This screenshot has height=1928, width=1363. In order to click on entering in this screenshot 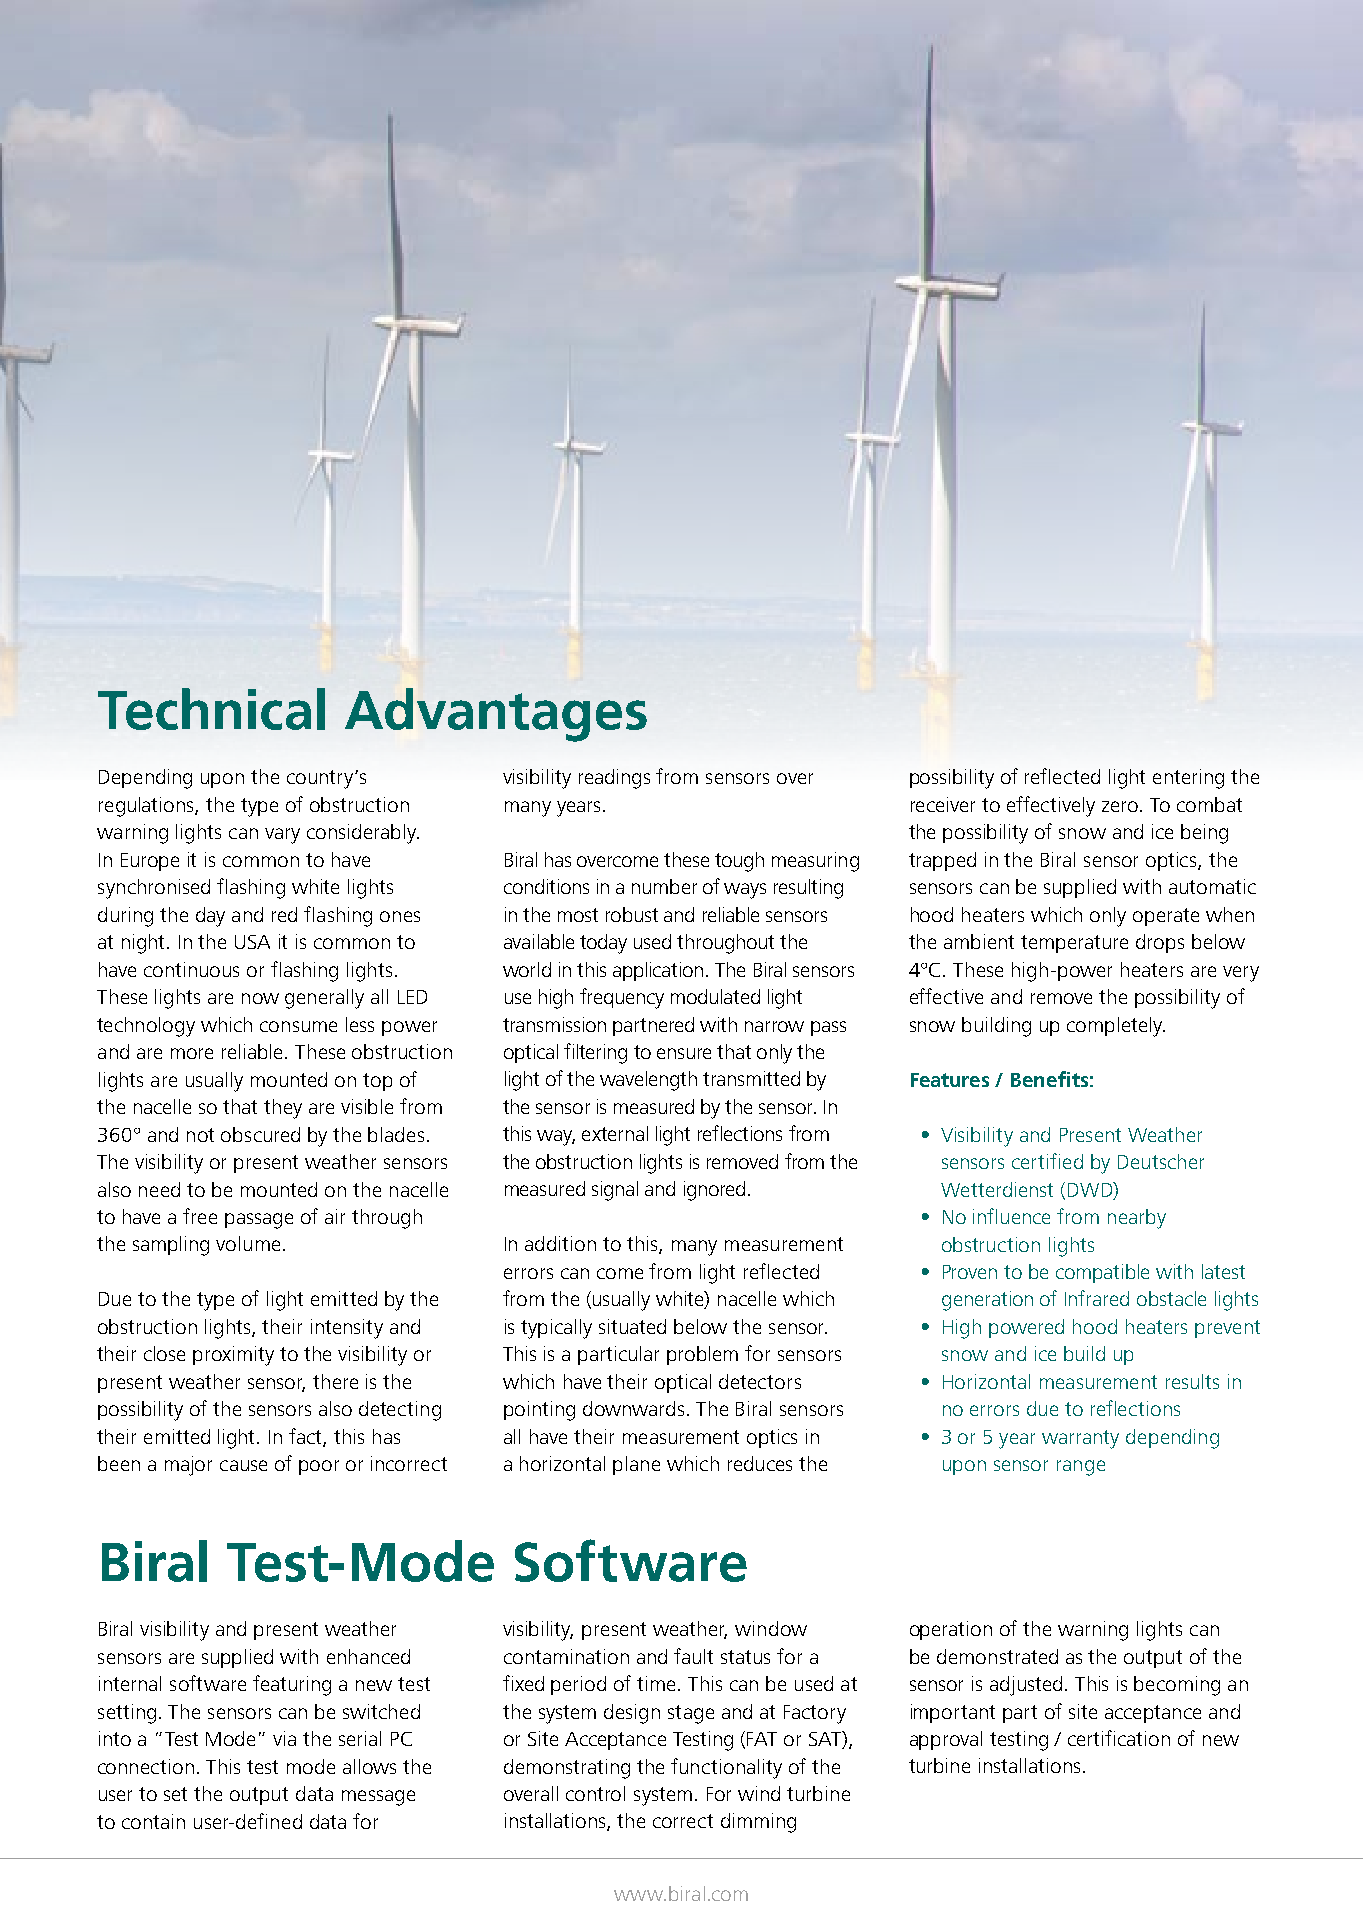, I will do `click(1188, 779)`.
